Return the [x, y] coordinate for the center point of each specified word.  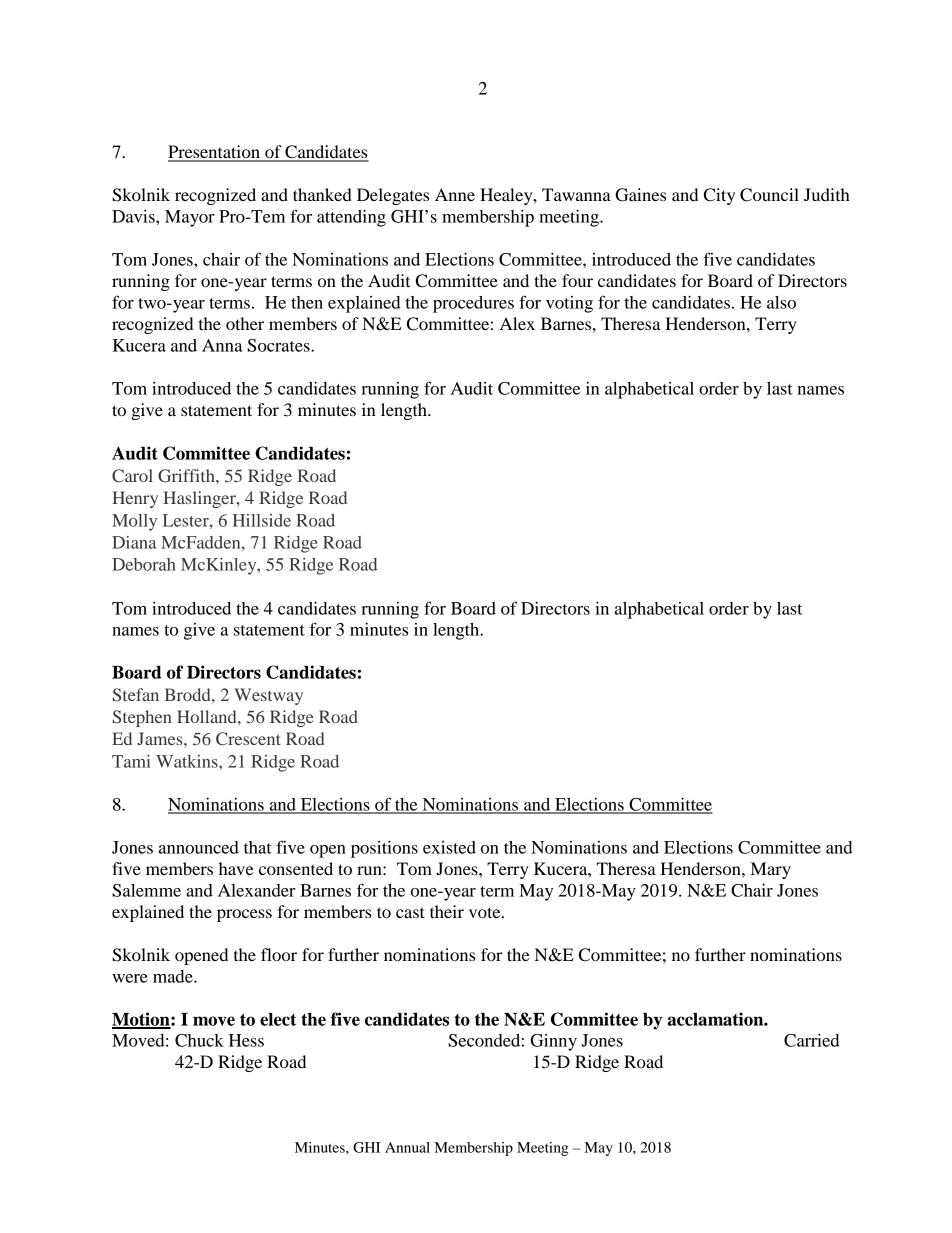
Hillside [262, 520]
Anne [455, 194]
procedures [473, 304]
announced [199, 847]
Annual [407, 1147]
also [781, 302]
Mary [771, 870]
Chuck [199, 1040]
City [719, 196]
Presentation [215, 153]
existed [449, 847]
